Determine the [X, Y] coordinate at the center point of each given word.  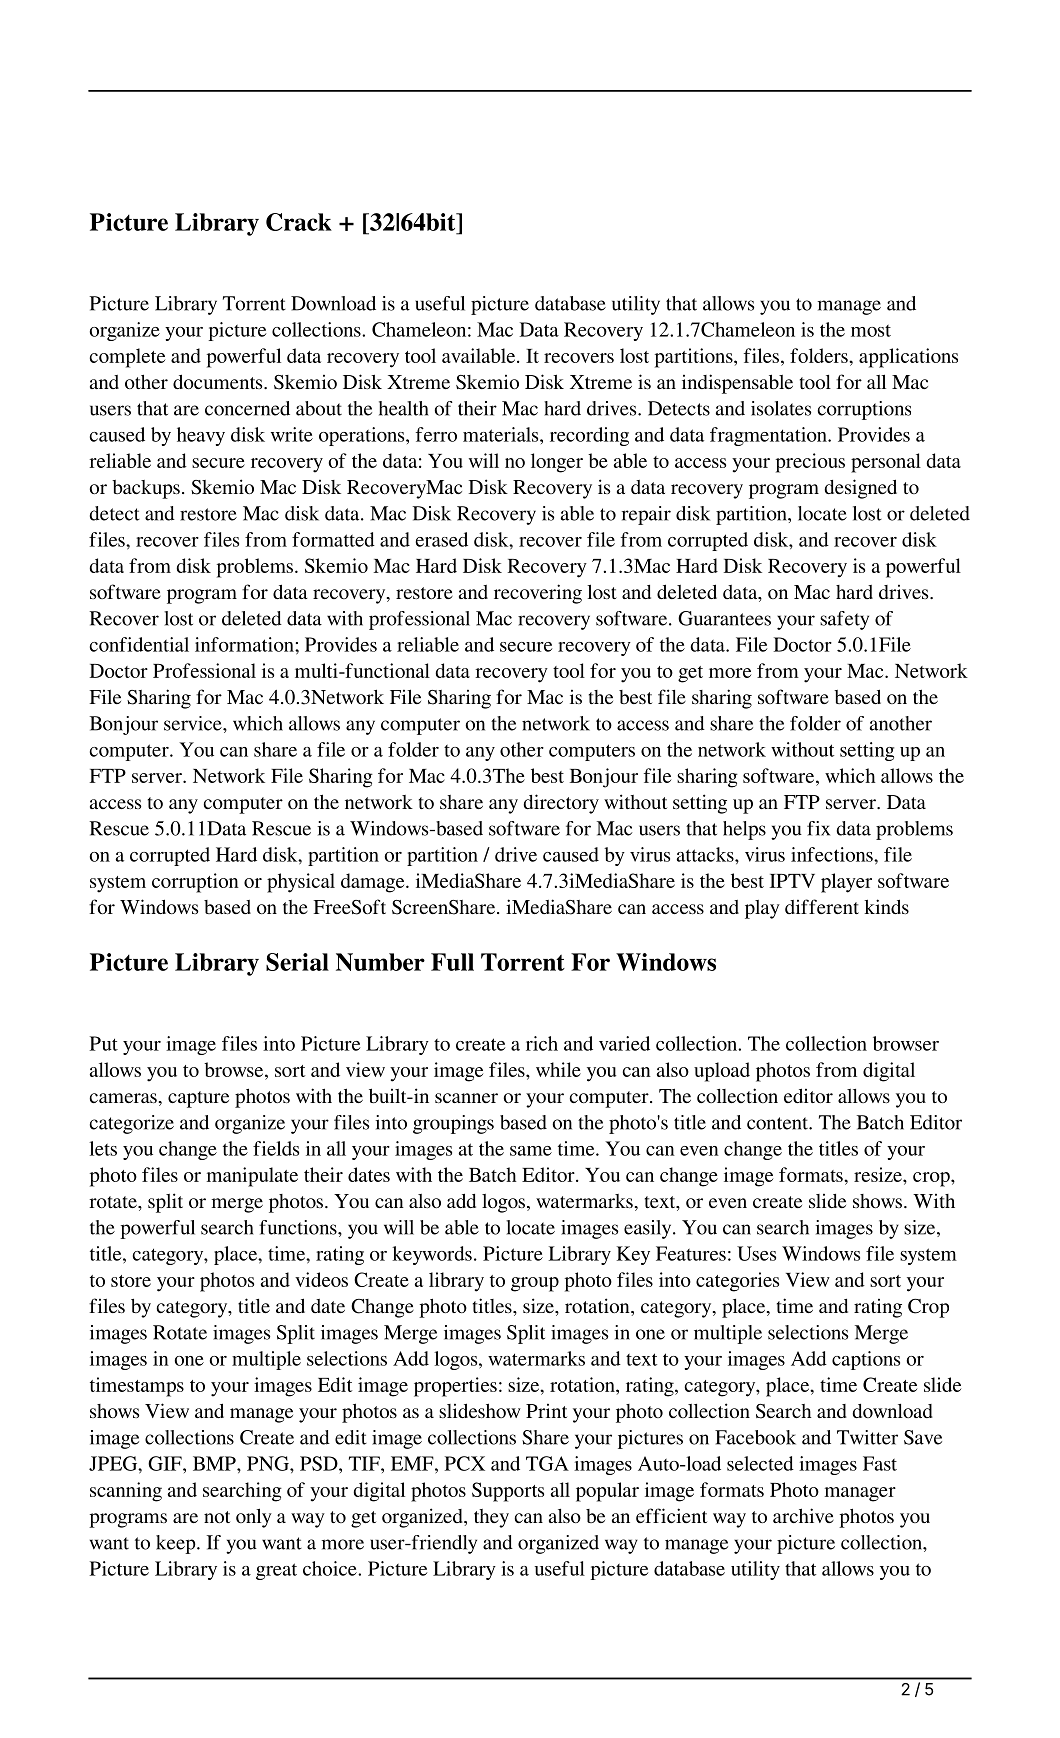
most [871, 331]
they [491, 1518]
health [403, 408]
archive [803, 1515]
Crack [299, 222]
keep [177, 1544]
